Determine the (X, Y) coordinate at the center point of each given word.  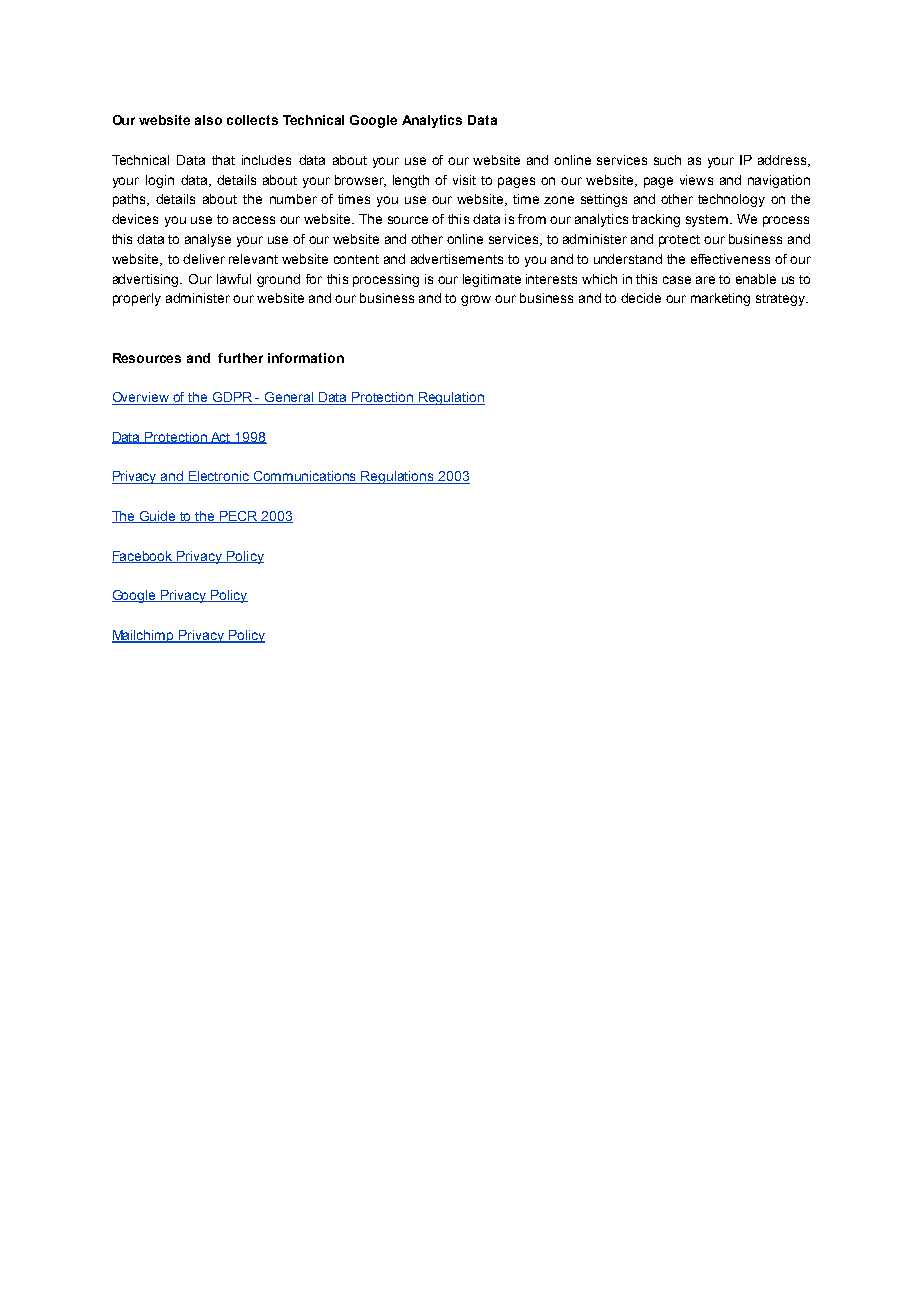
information (306, 358)
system (708, 221)
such (667, 160)
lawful (234, 279)
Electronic (219, 477)
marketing (720, 299)
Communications (305, 477)
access (254, 220)
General (289, 398)
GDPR (233, 398)
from (532, 219)
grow (476, 300)
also (208, 120)
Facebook (143, 557)
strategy (782, 300)
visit (464, 180)
